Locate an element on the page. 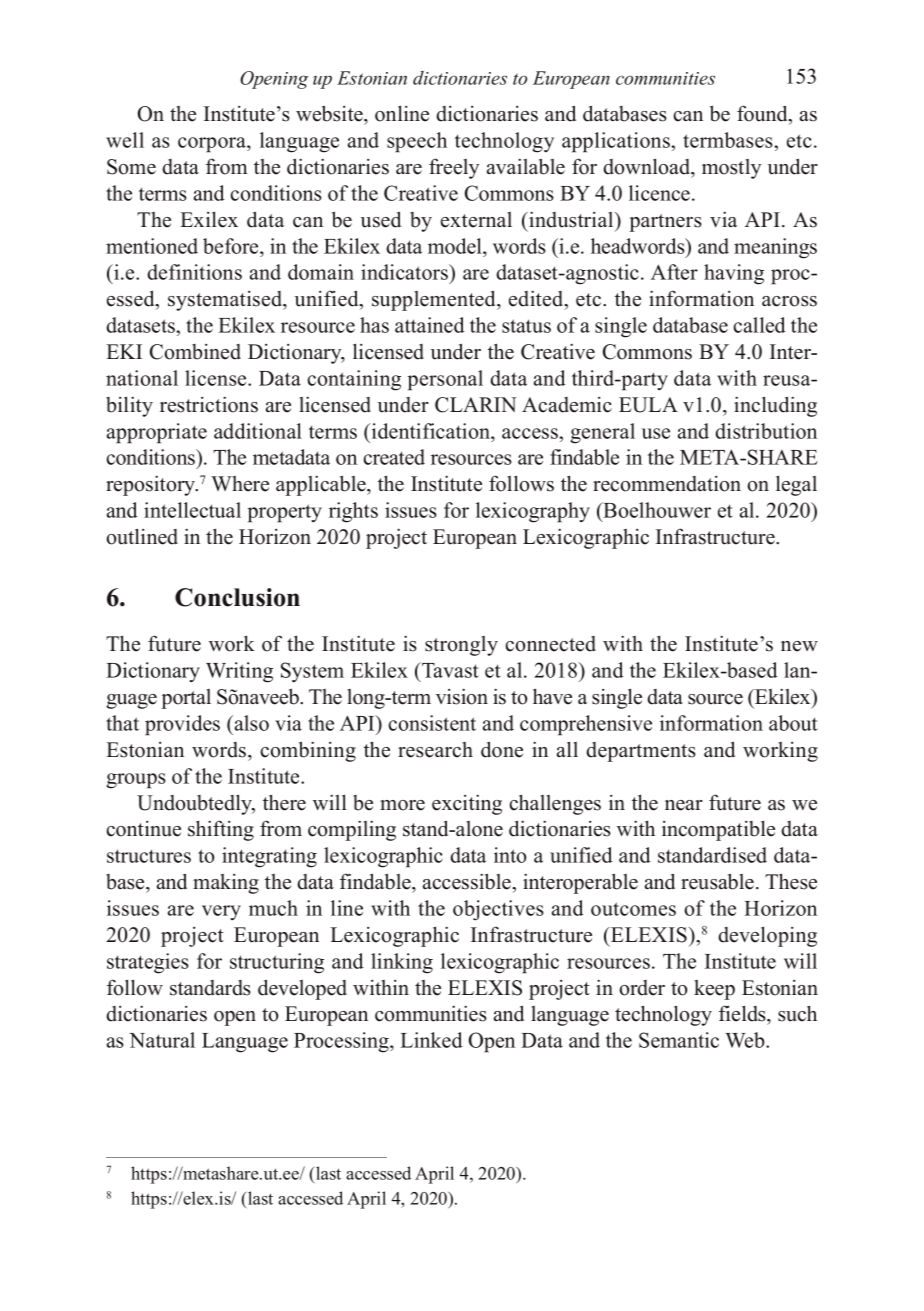  mostly is located at coordinates (731, 169).
